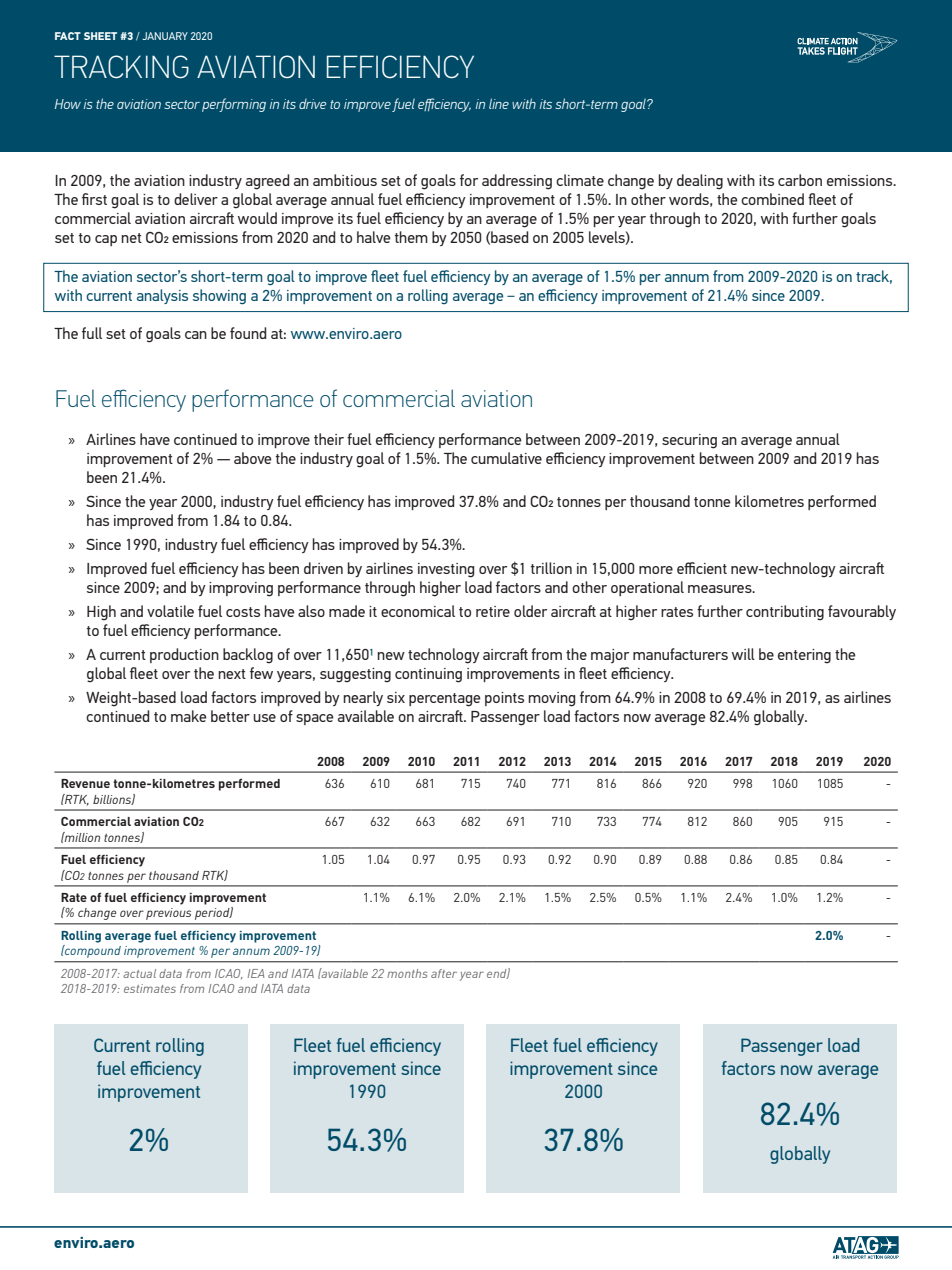 This image has height=1270, width=952. What do you see at coordinates (165, 36) in the image?
I see `JANUARY` at bounding box center [165, 36].
